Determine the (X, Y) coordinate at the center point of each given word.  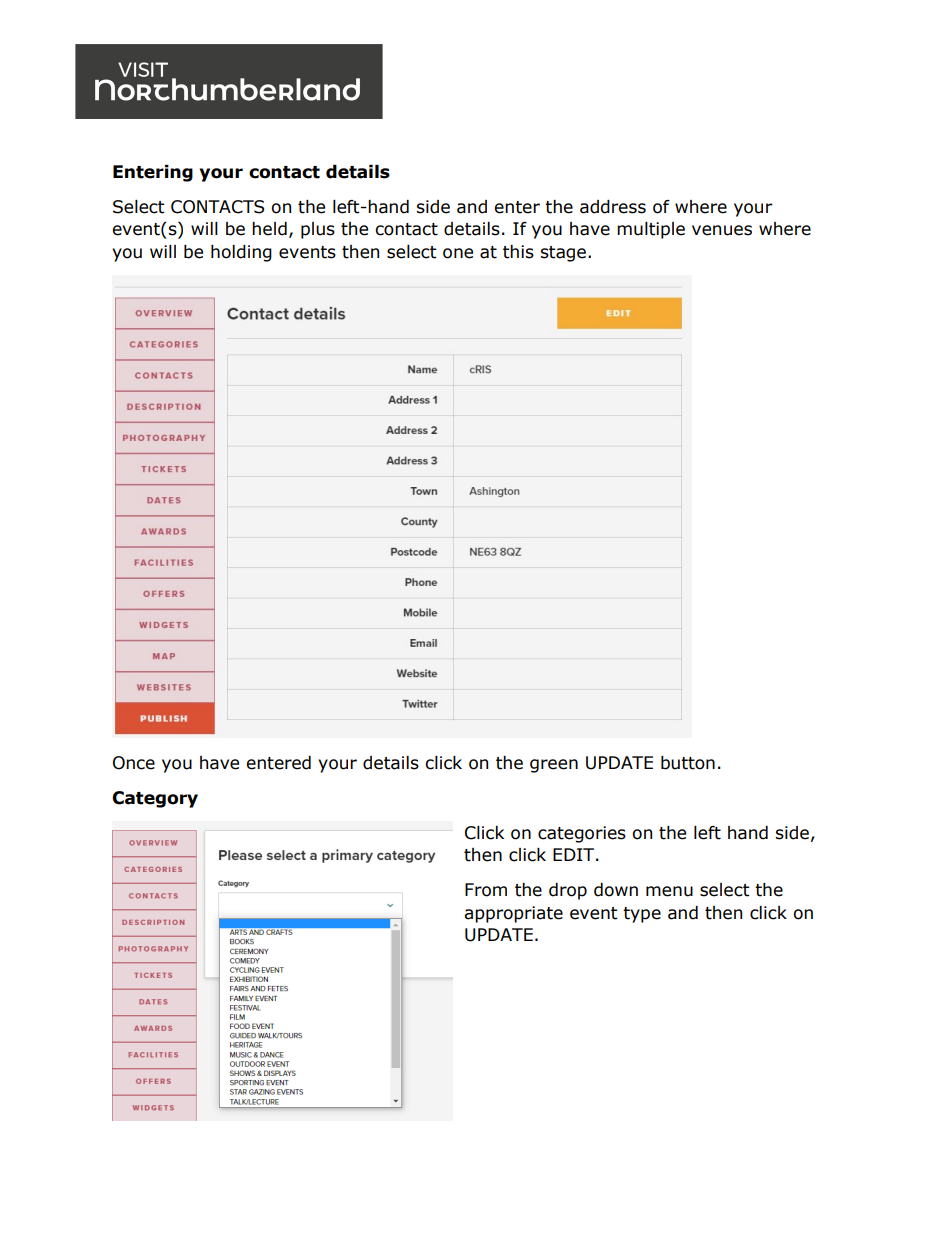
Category (155, 799)
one (458, 253)
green (554, 766)
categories (582, 834)
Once (134, 763)
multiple (651, 230)
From (486, 890)
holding (241, 253)
